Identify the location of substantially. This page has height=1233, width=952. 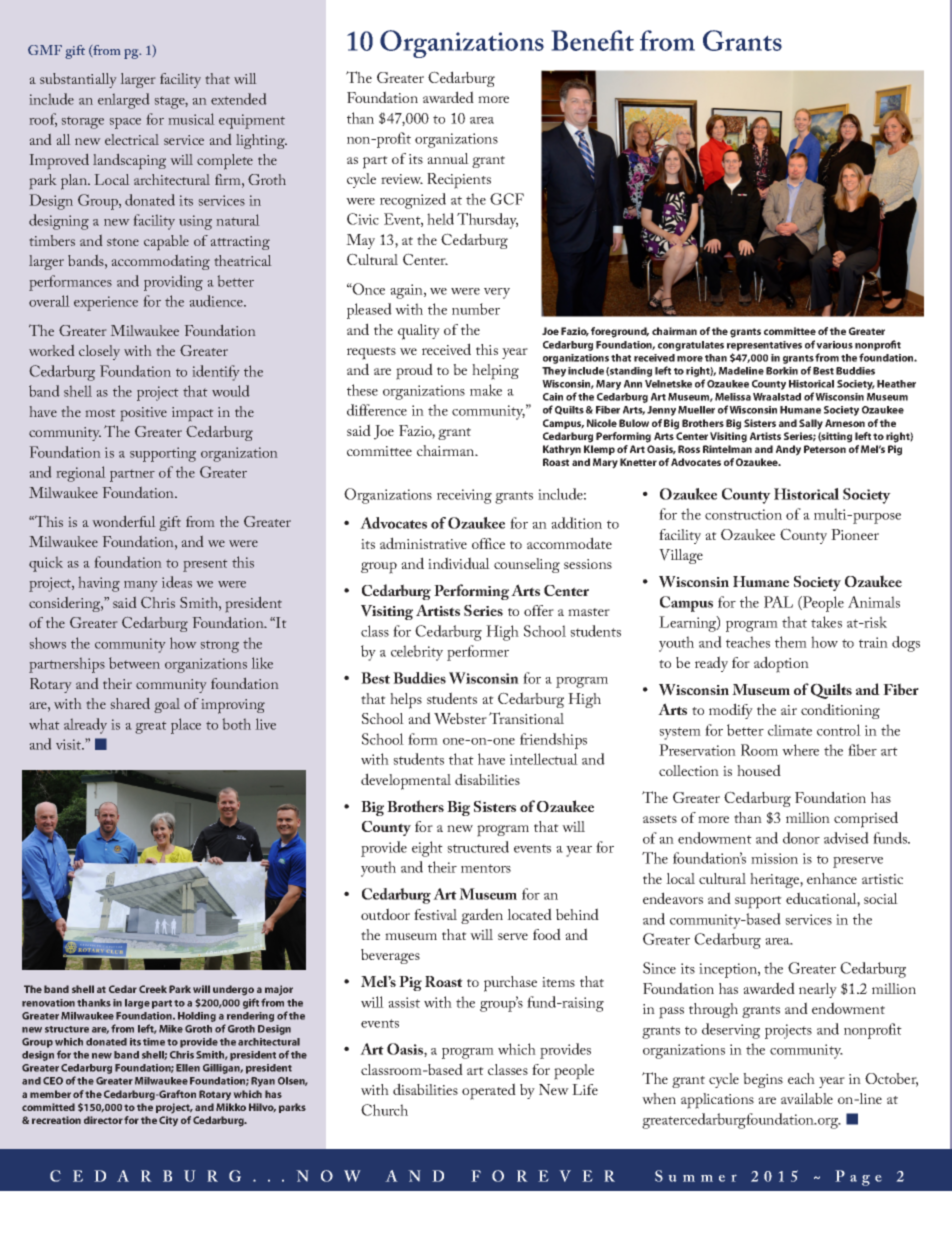
(78, 80).
